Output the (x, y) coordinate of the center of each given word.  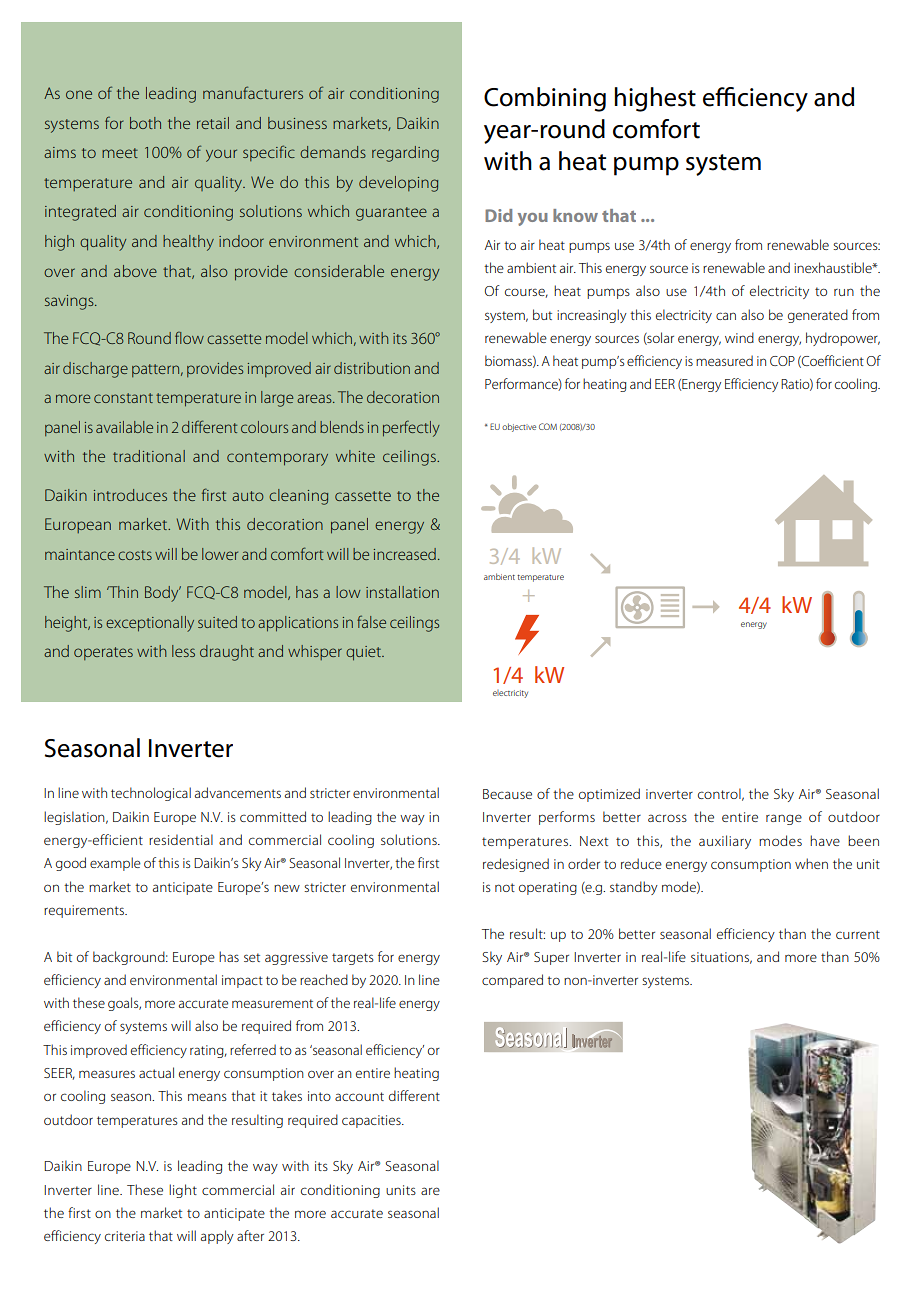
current (858, 934)
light (183, 1191)
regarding (405, 154)
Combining (545, 99)
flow (189, 337)
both (145, 123)
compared (512, 981)
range (784, 819)
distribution (372, 368)
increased (405, 554)
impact (242, 981)
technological (151, 794)
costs (135, 555)
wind (739, 337)
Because (507, 794)
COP (782, 361)
